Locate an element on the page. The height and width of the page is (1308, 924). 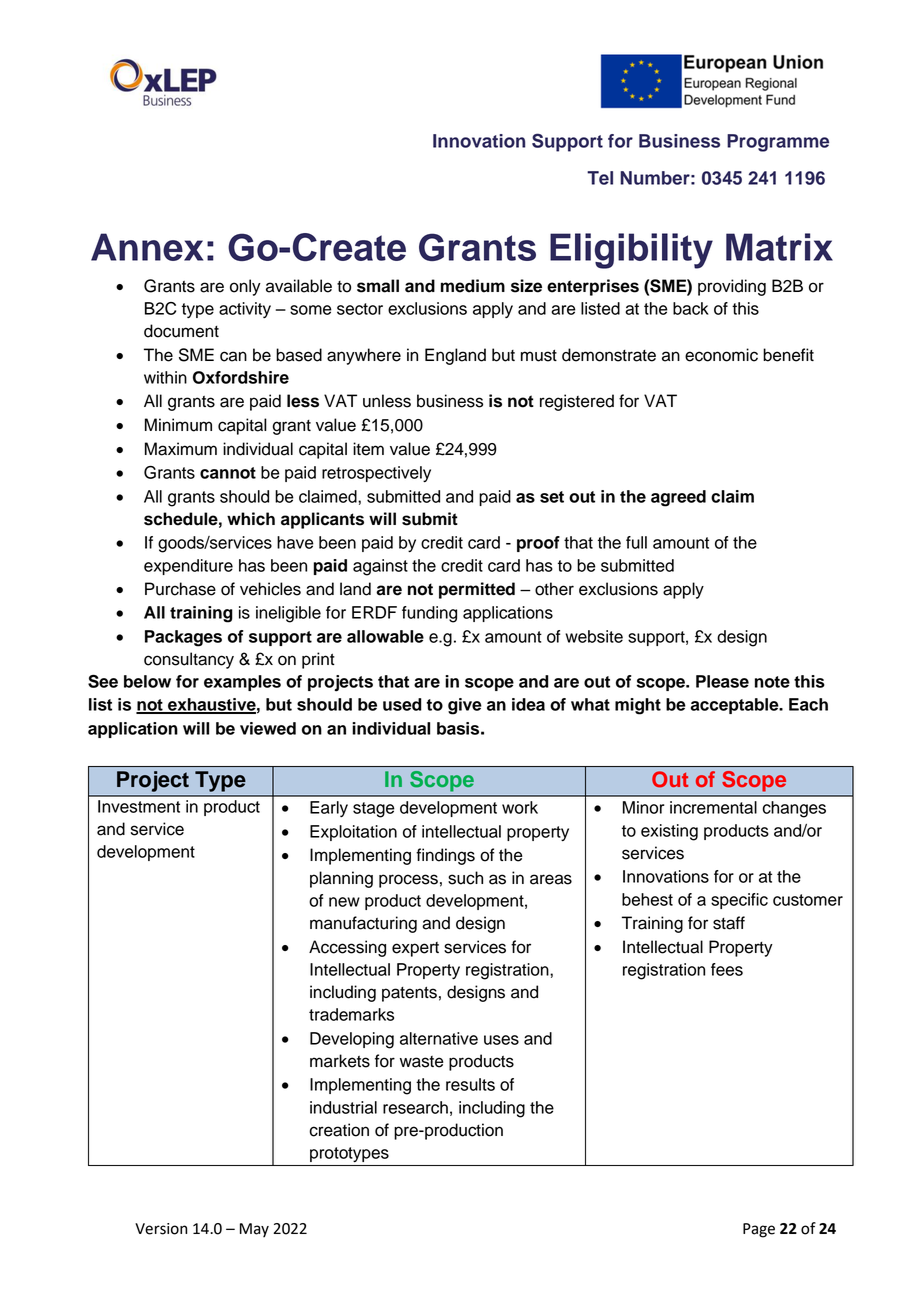
give is located at coordinates (465, 706).
